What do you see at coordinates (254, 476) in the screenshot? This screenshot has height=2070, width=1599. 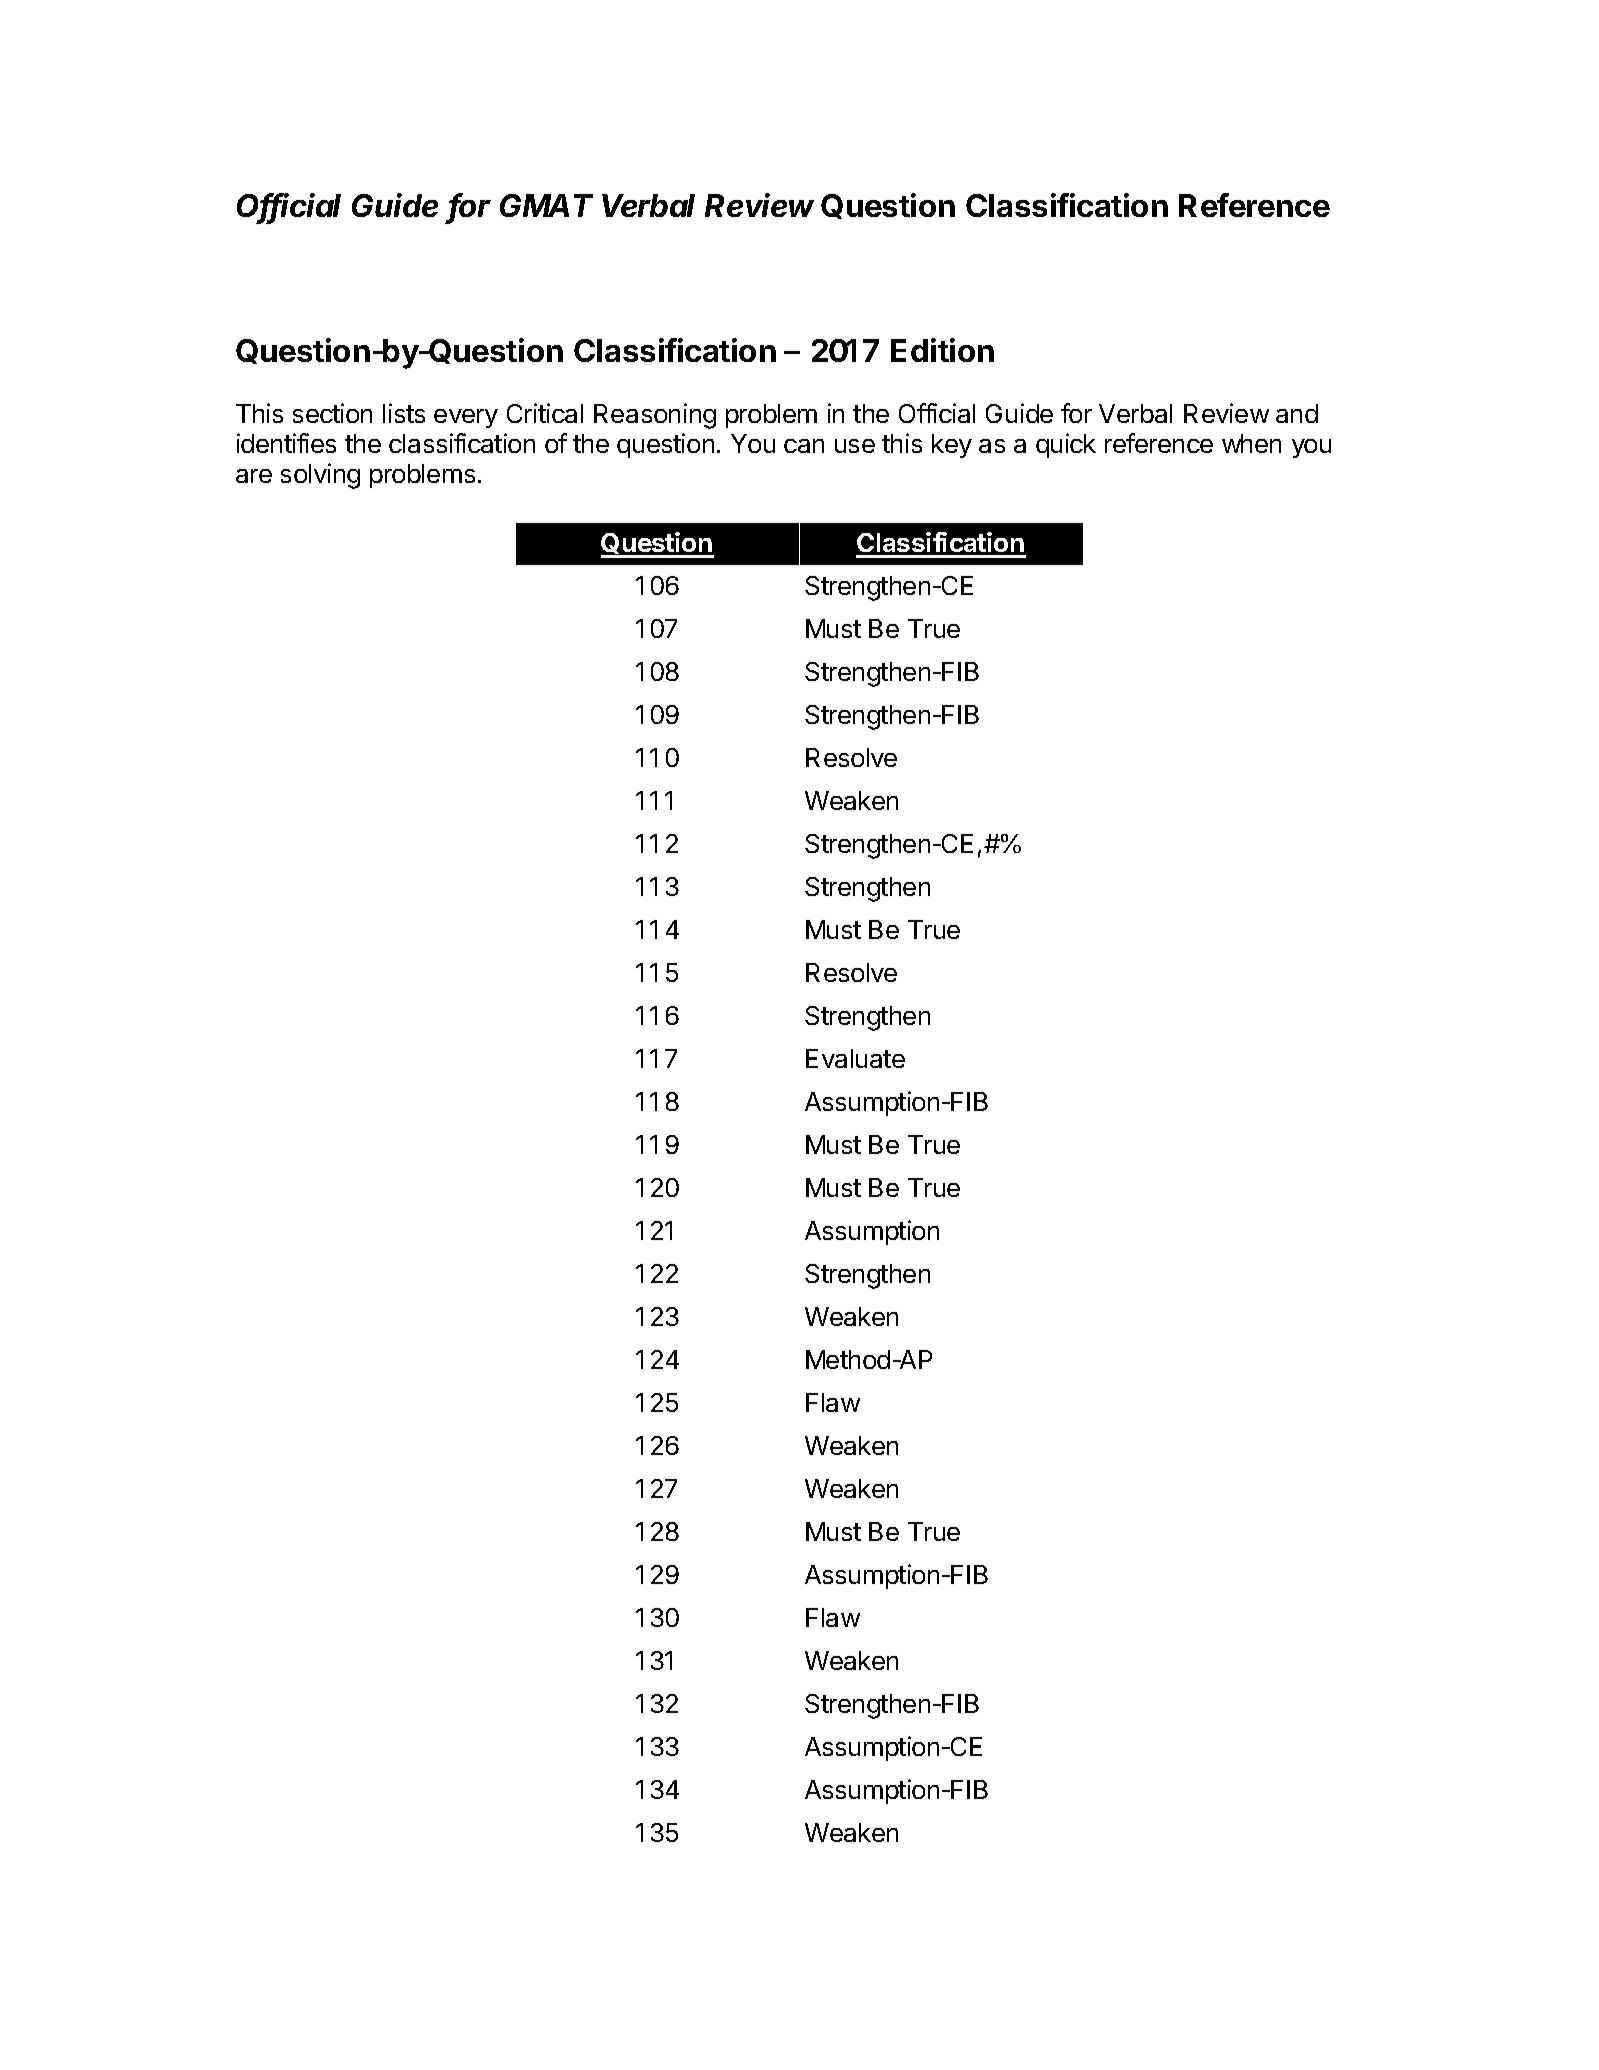 I see `are` at bounding box center [254, 476].
